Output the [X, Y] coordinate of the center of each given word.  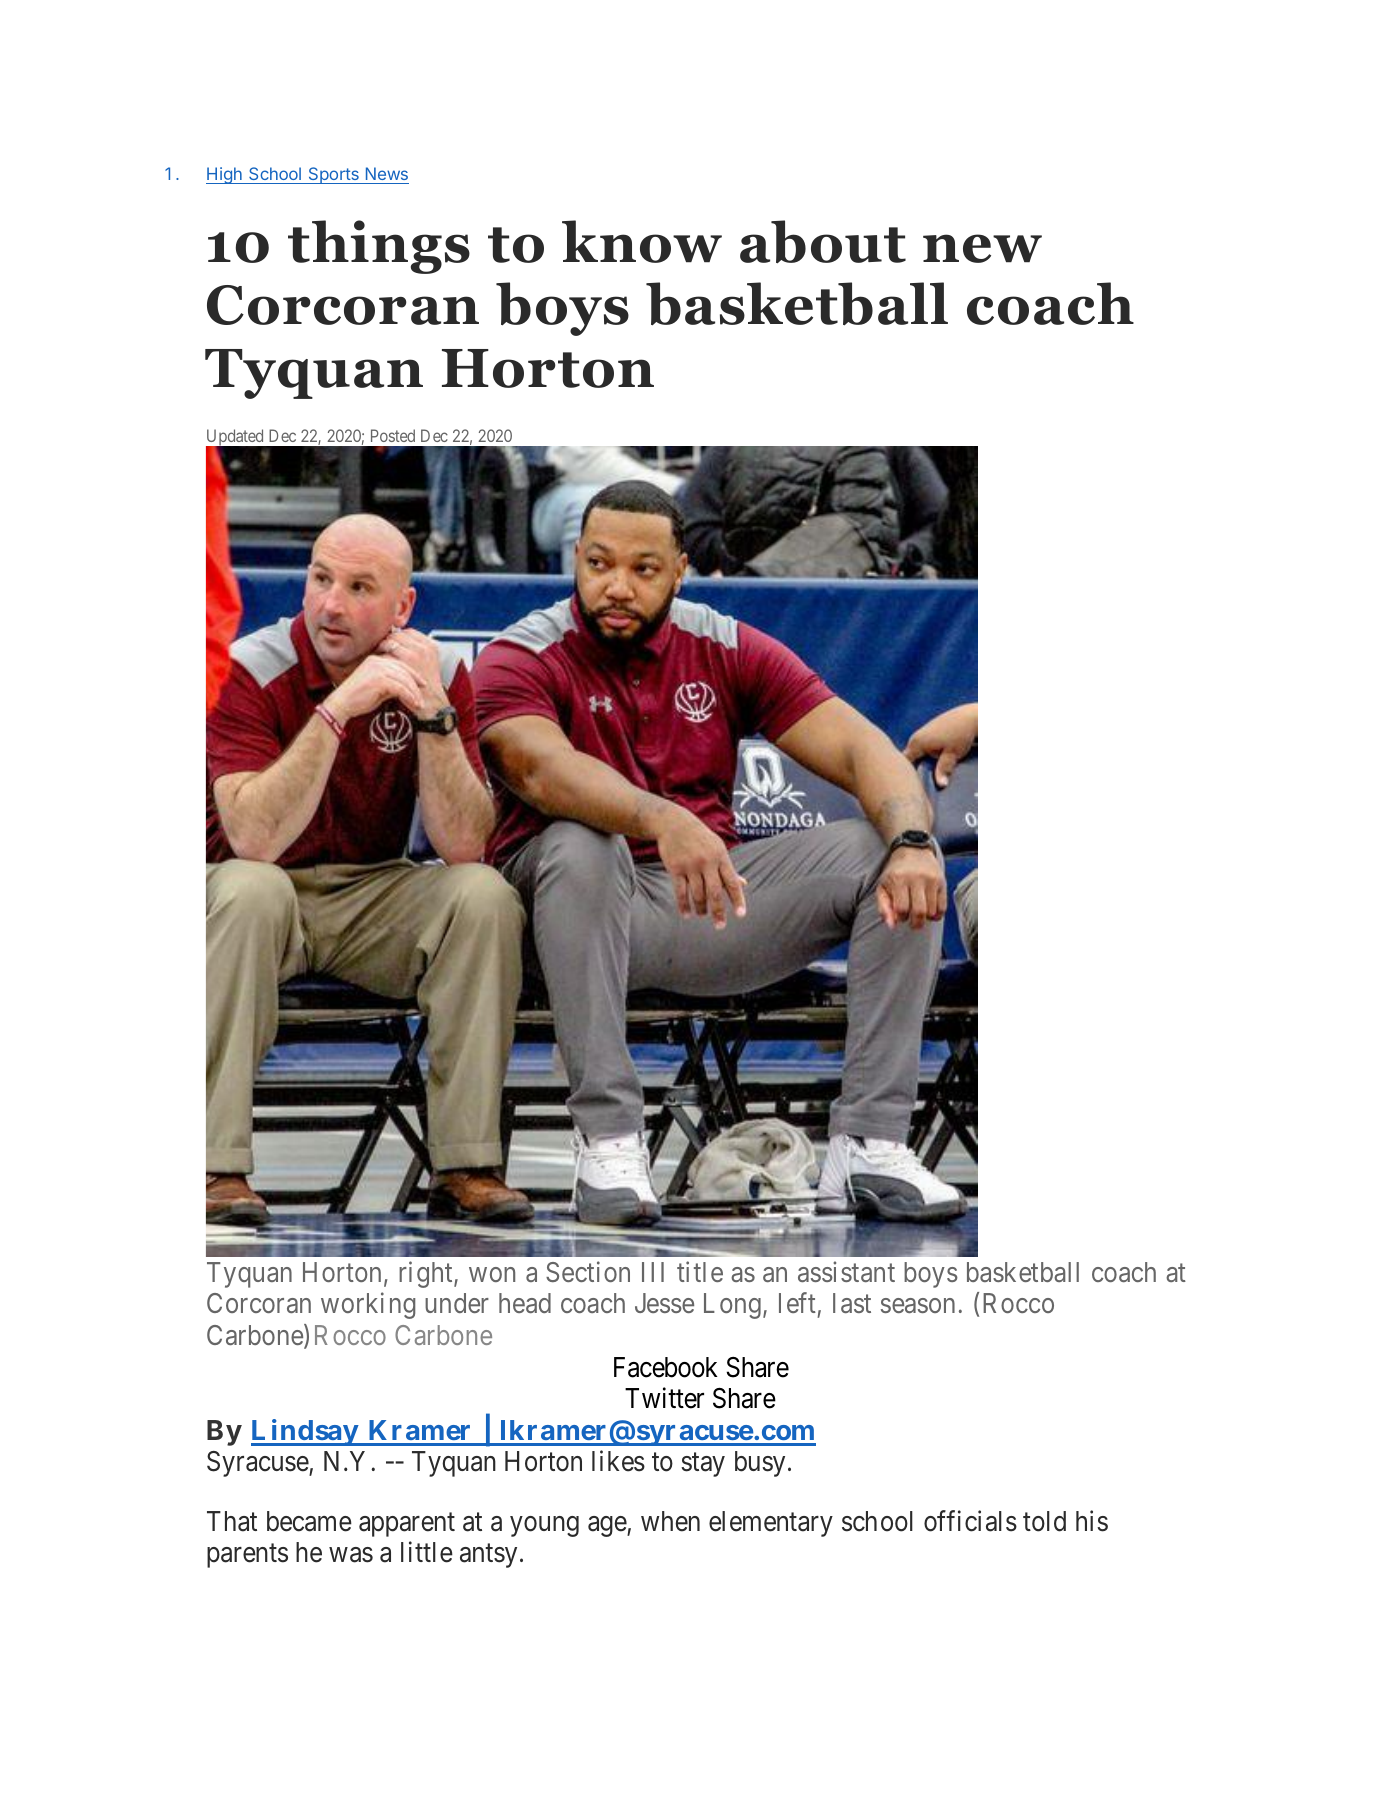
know [642, 241]
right [427, 1274]
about [823, 241]
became [309, 1521]
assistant [846, 1271]
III [653, 1272]
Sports [333, 175]
